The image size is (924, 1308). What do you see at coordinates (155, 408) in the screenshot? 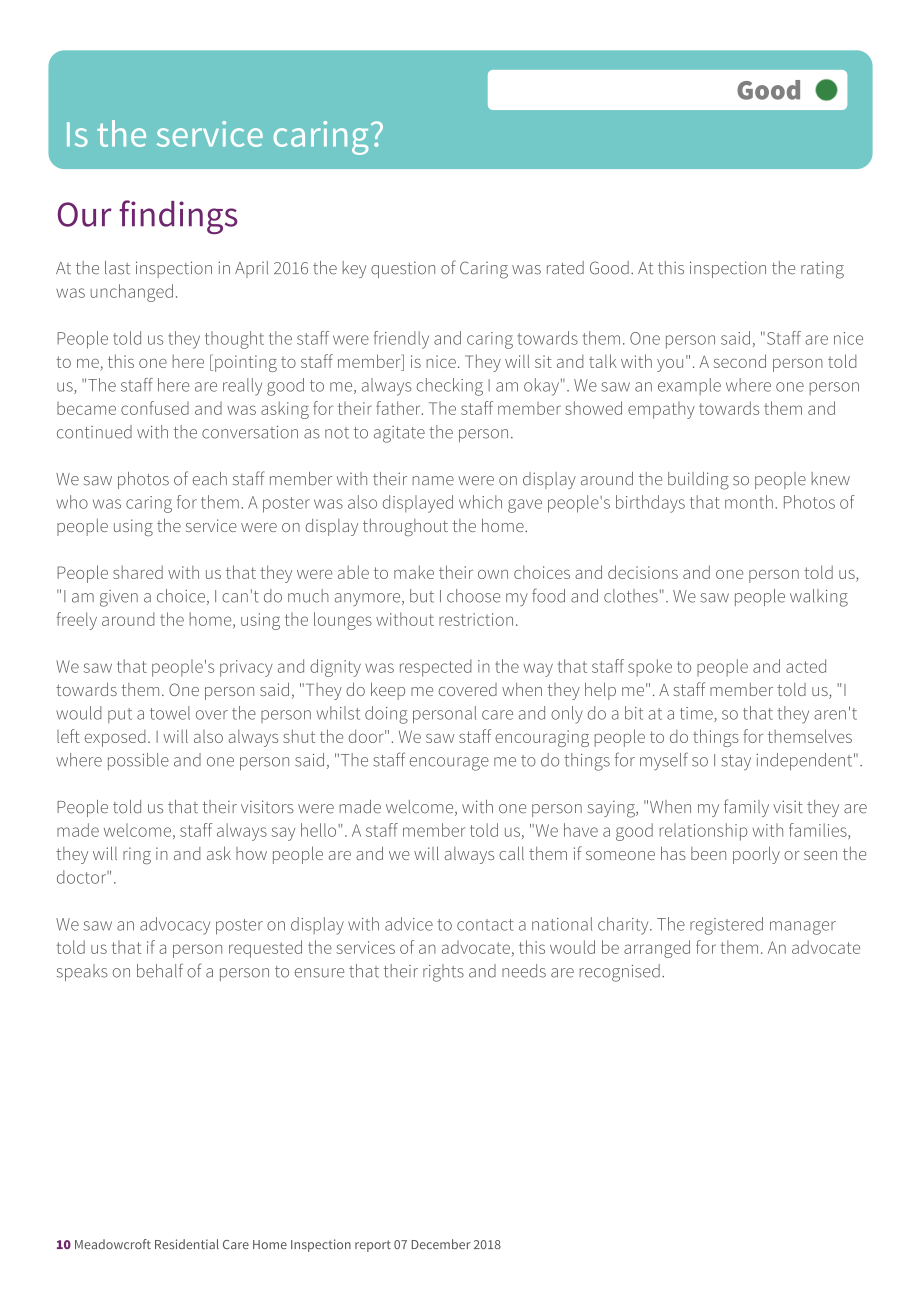
I see `confused` at bounding box center [155, 408].
